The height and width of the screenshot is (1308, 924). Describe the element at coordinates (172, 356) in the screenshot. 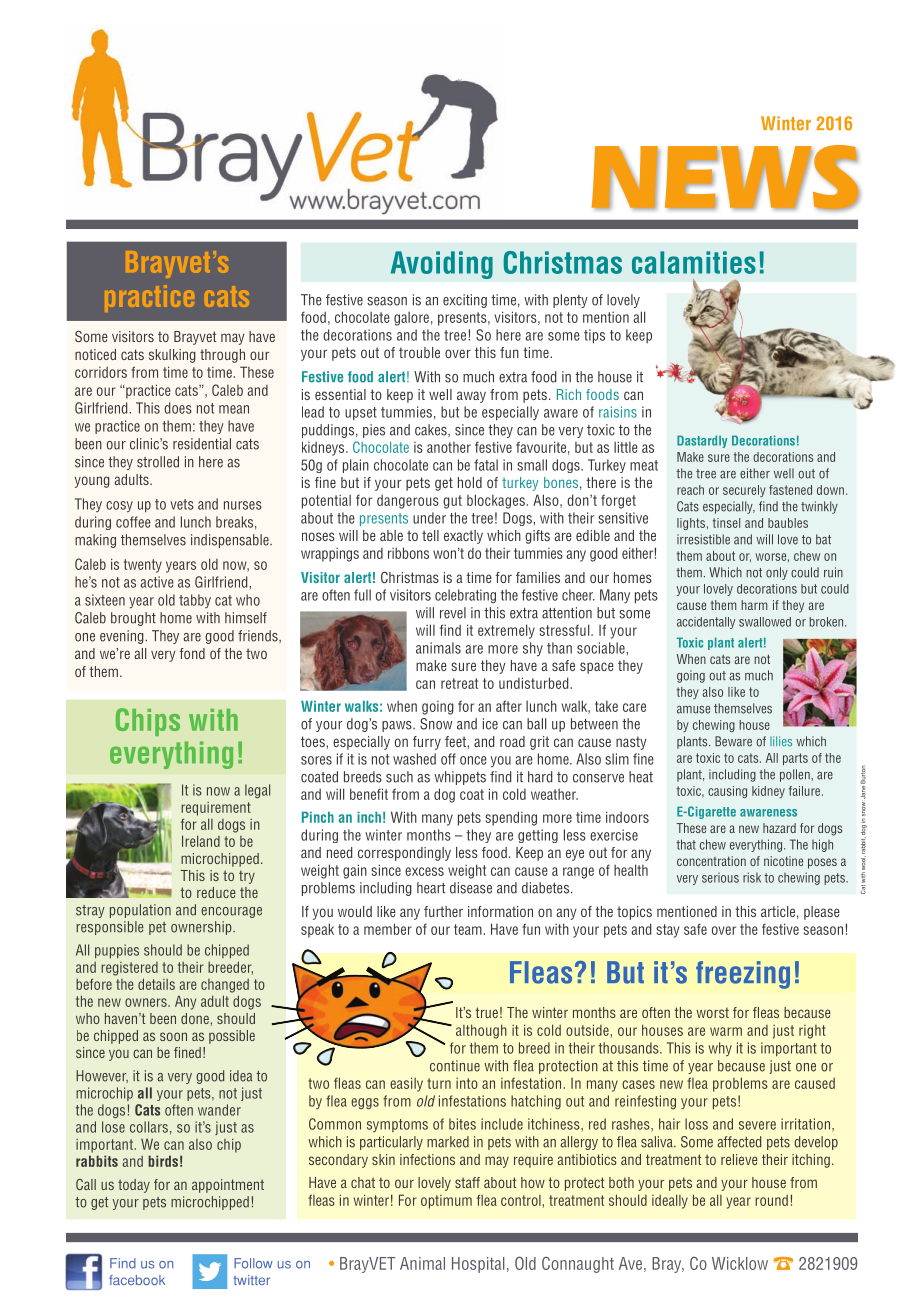

I see `skulking` at that location.
